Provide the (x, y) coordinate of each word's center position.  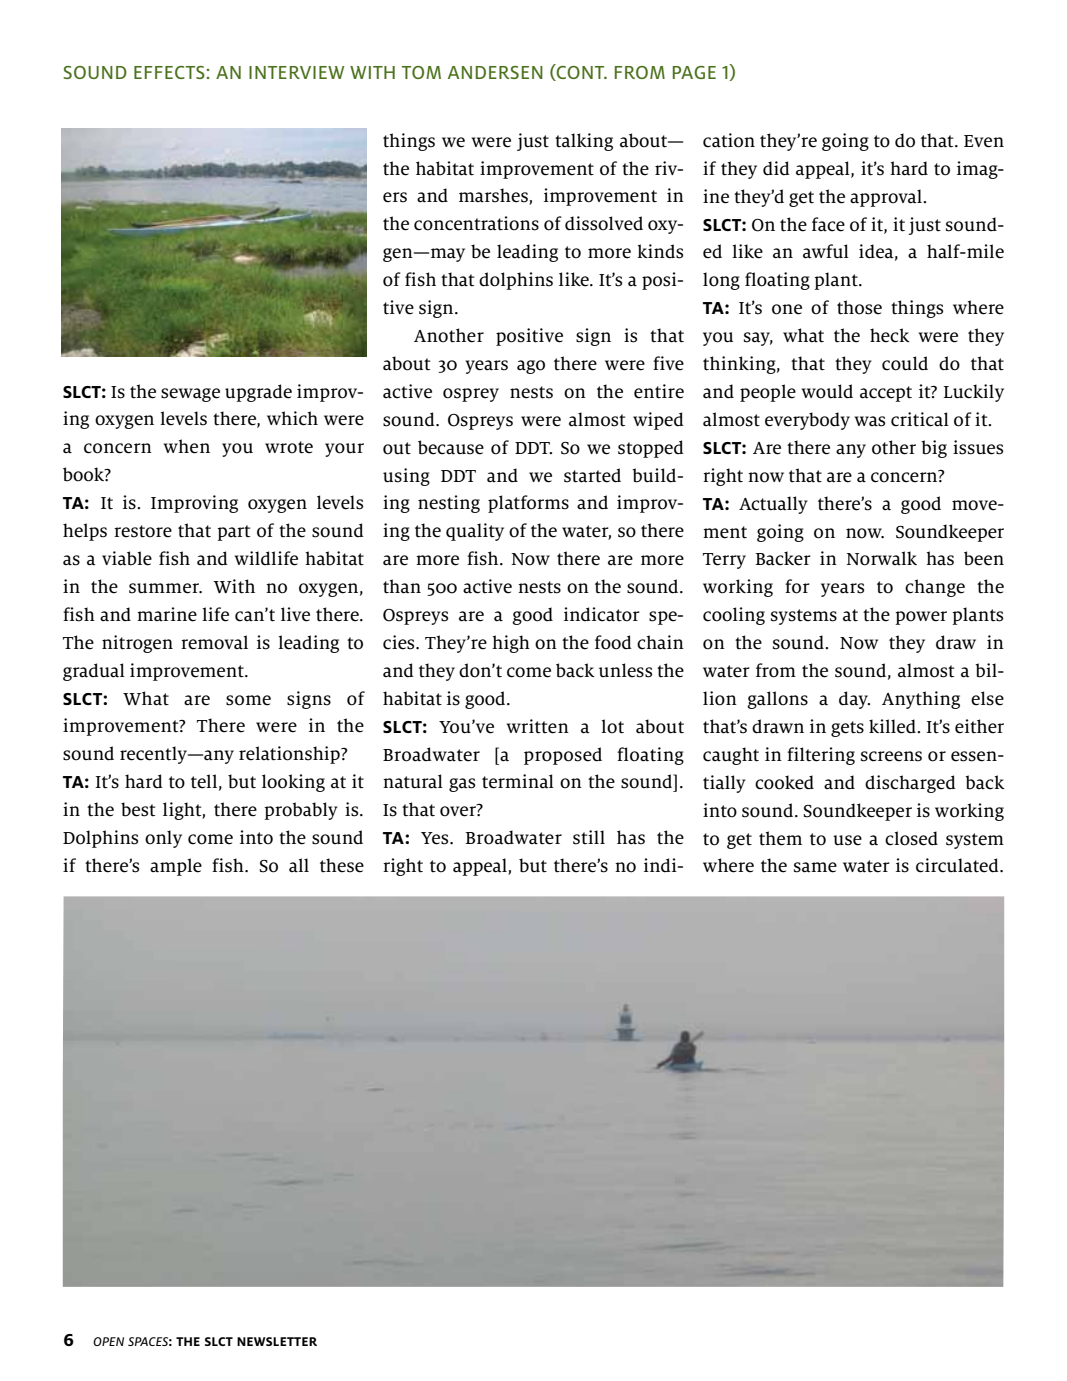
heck (890, 335)
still (589, 837)
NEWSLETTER (277, 1341)
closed (911, 838)
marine (167, 614)
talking (584, 142)
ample (176, 867)
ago (531, 367)
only (163, 839)
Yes (436, 838)
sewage (190, 395)
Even (984, 141)
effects (170, 72)
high (511, 644)
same (815, 867)
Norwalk (881, 558)
